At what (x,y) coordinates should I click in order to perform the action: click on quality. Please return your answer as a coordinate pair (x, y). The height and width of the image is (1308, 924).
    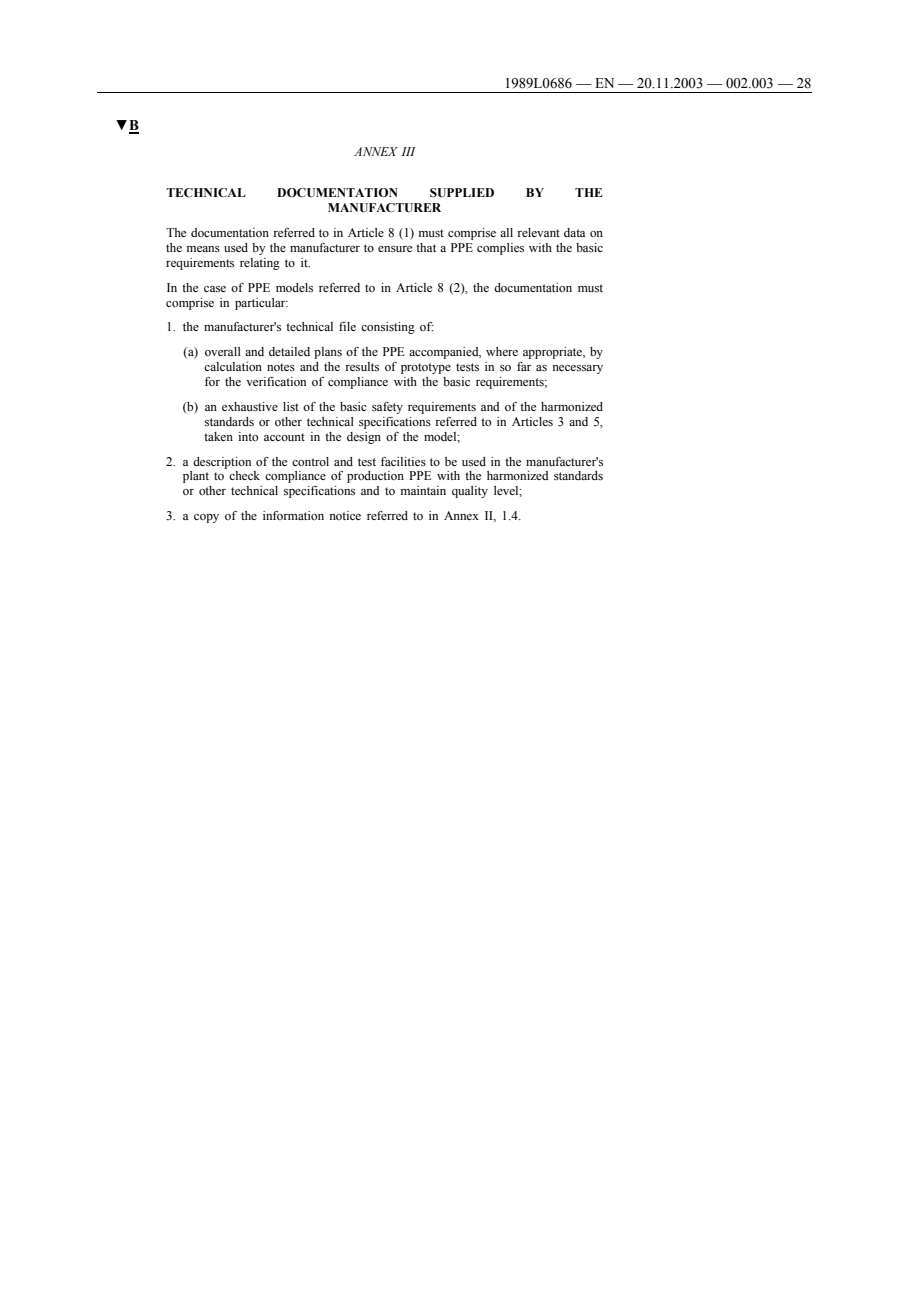
    Looking at the image, I should click on (470, 492).
